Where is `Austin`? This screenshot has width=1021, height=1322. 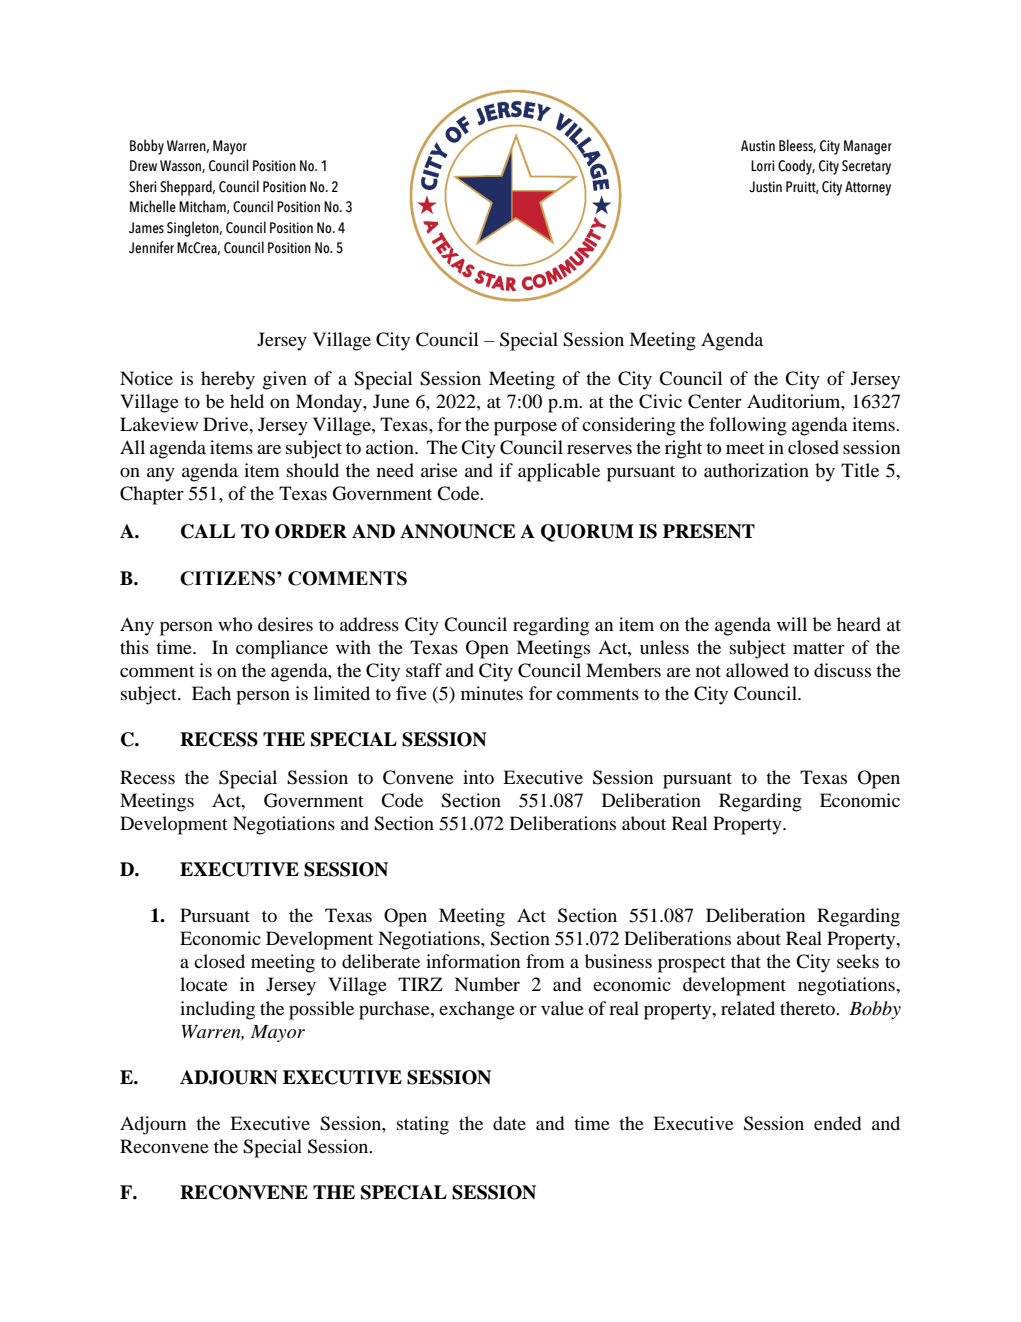
Austin is located at coordinates (758, 146).
